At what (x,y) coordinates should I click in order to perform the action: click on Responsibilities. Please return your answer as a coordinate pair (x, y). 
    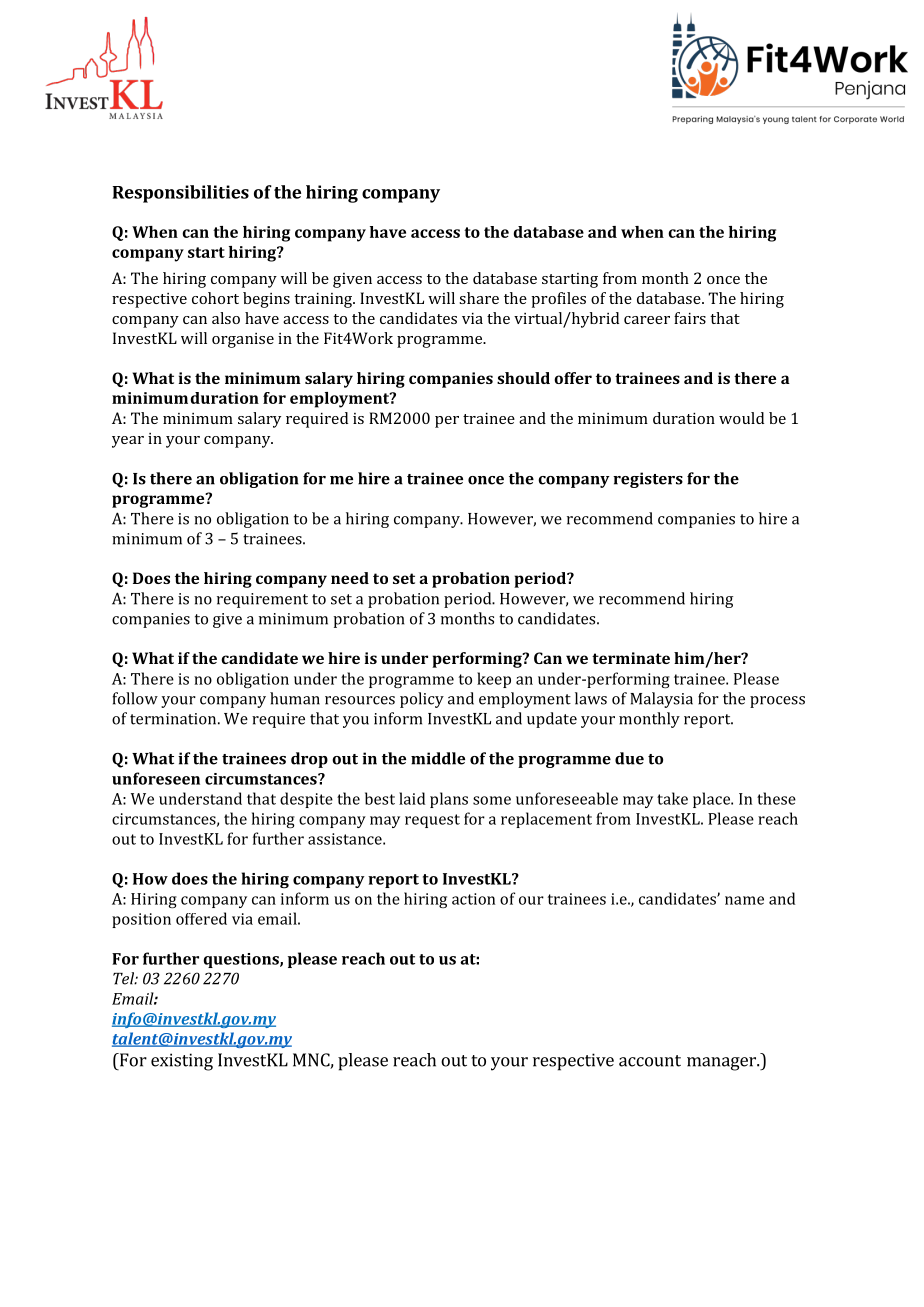
    Looking at the image, I should click on (181, 194).
